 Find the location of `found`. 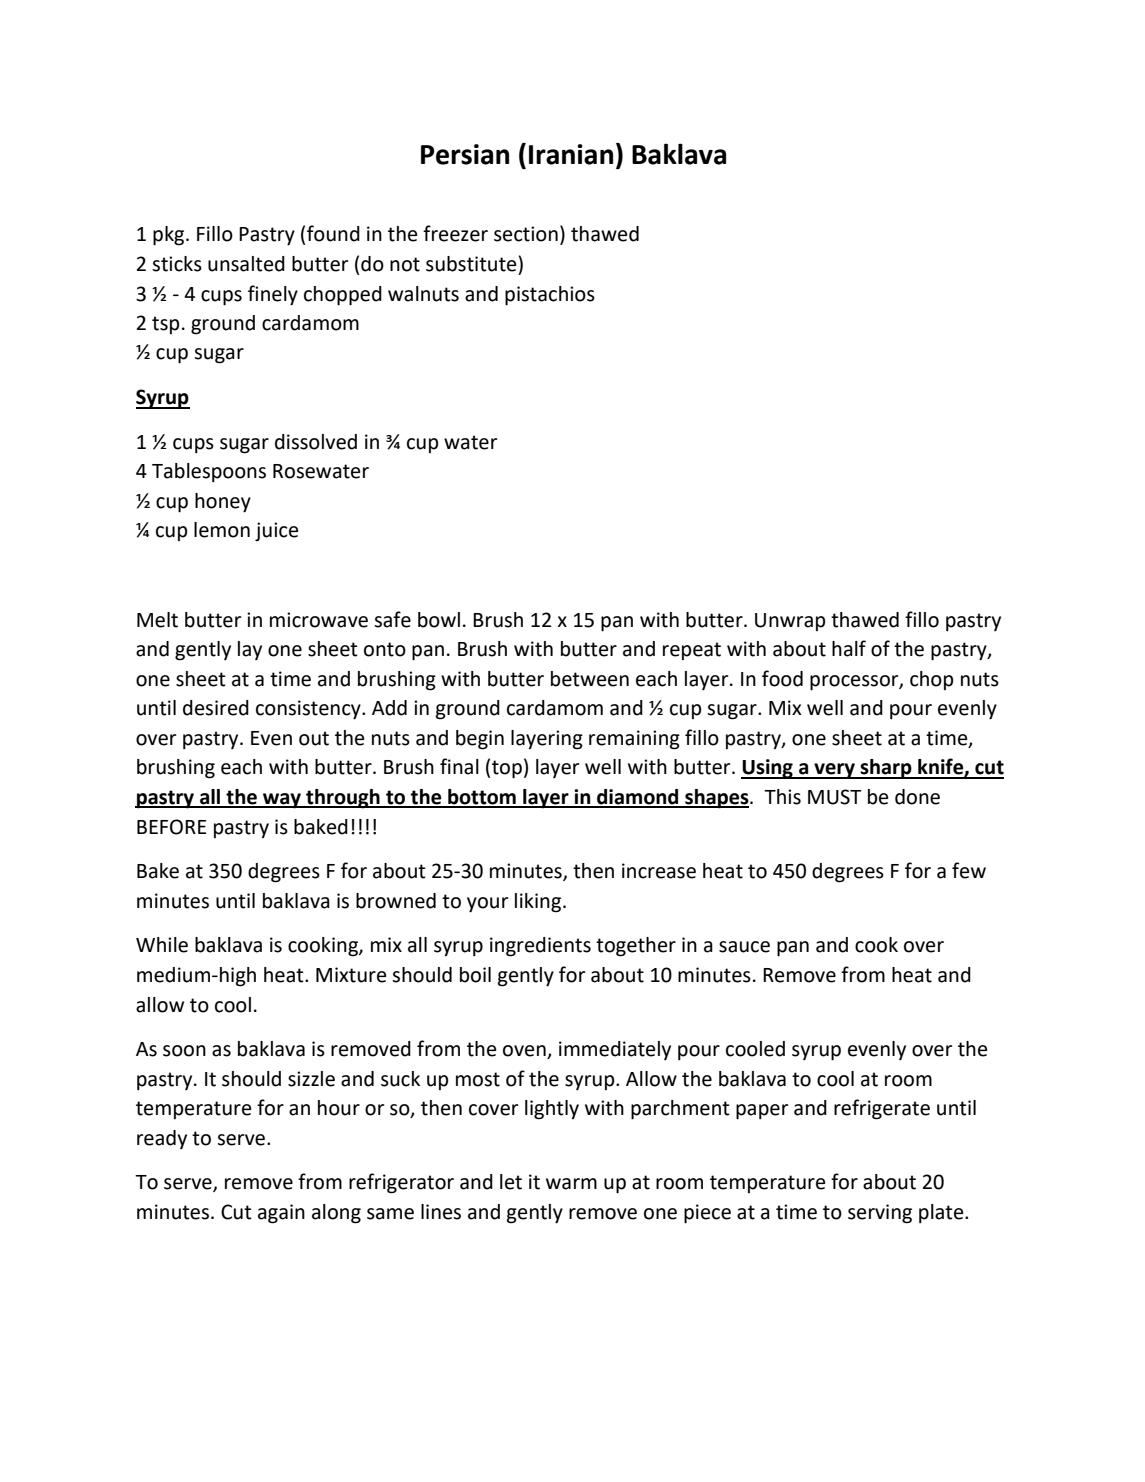

found is located at coordinates (333, 233).
